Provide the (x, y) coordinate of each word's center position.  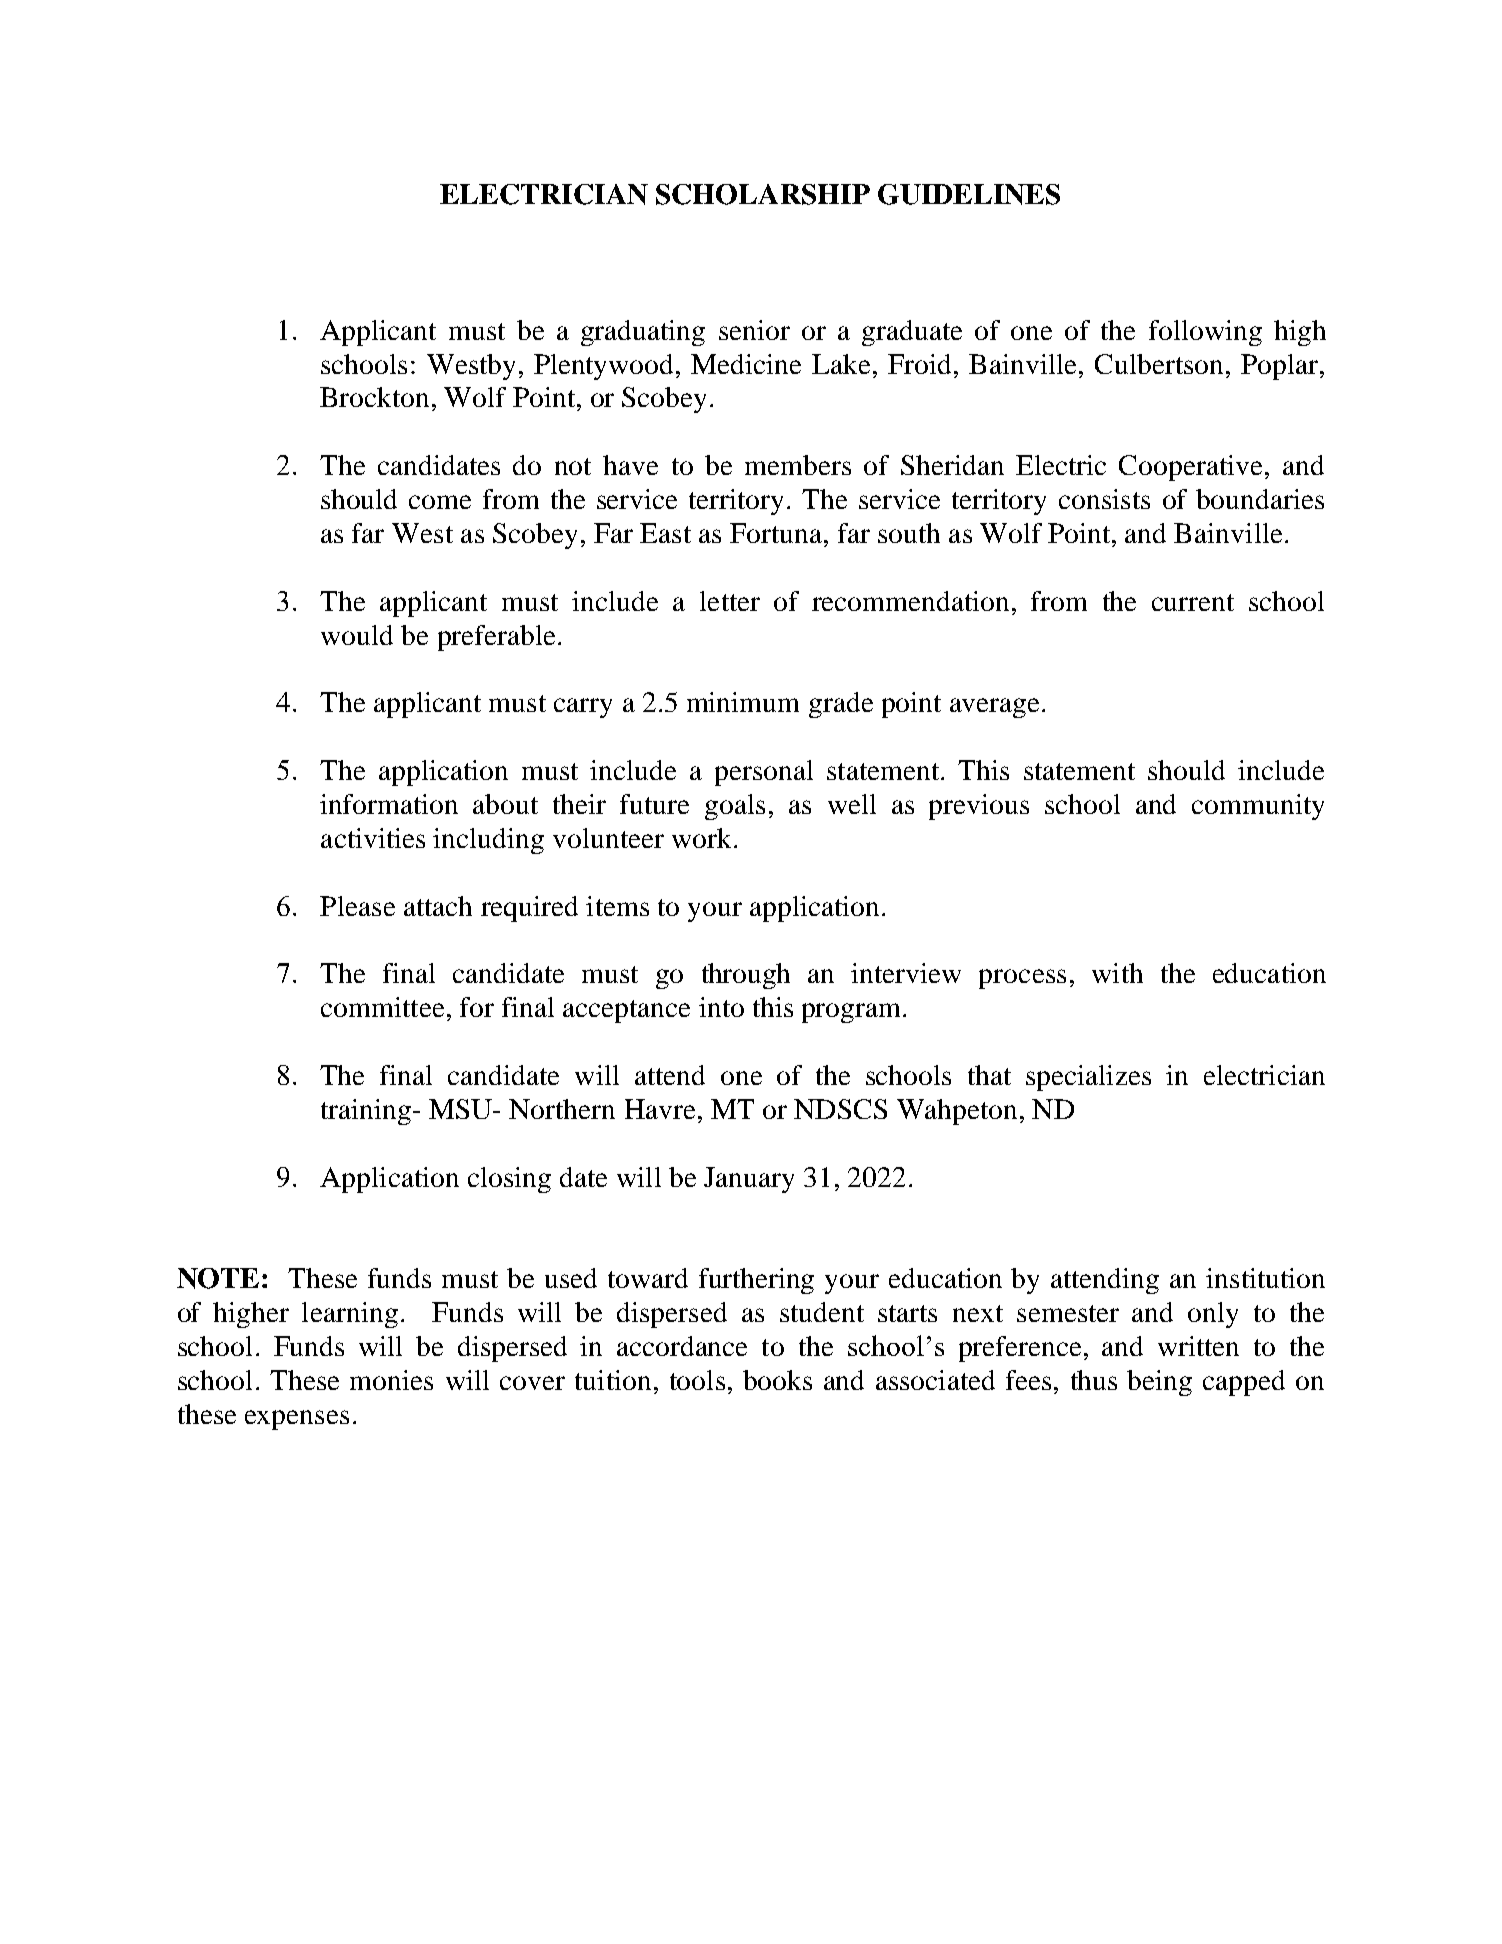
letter (730, 601)
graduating (643, 333)
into (721, 1007)
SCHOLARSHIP (763, 194)
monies (391, 1380)
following (1205, 333)
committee (382, 1007)
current (1193, 602)
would (357, 635)
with (1117, 973)
